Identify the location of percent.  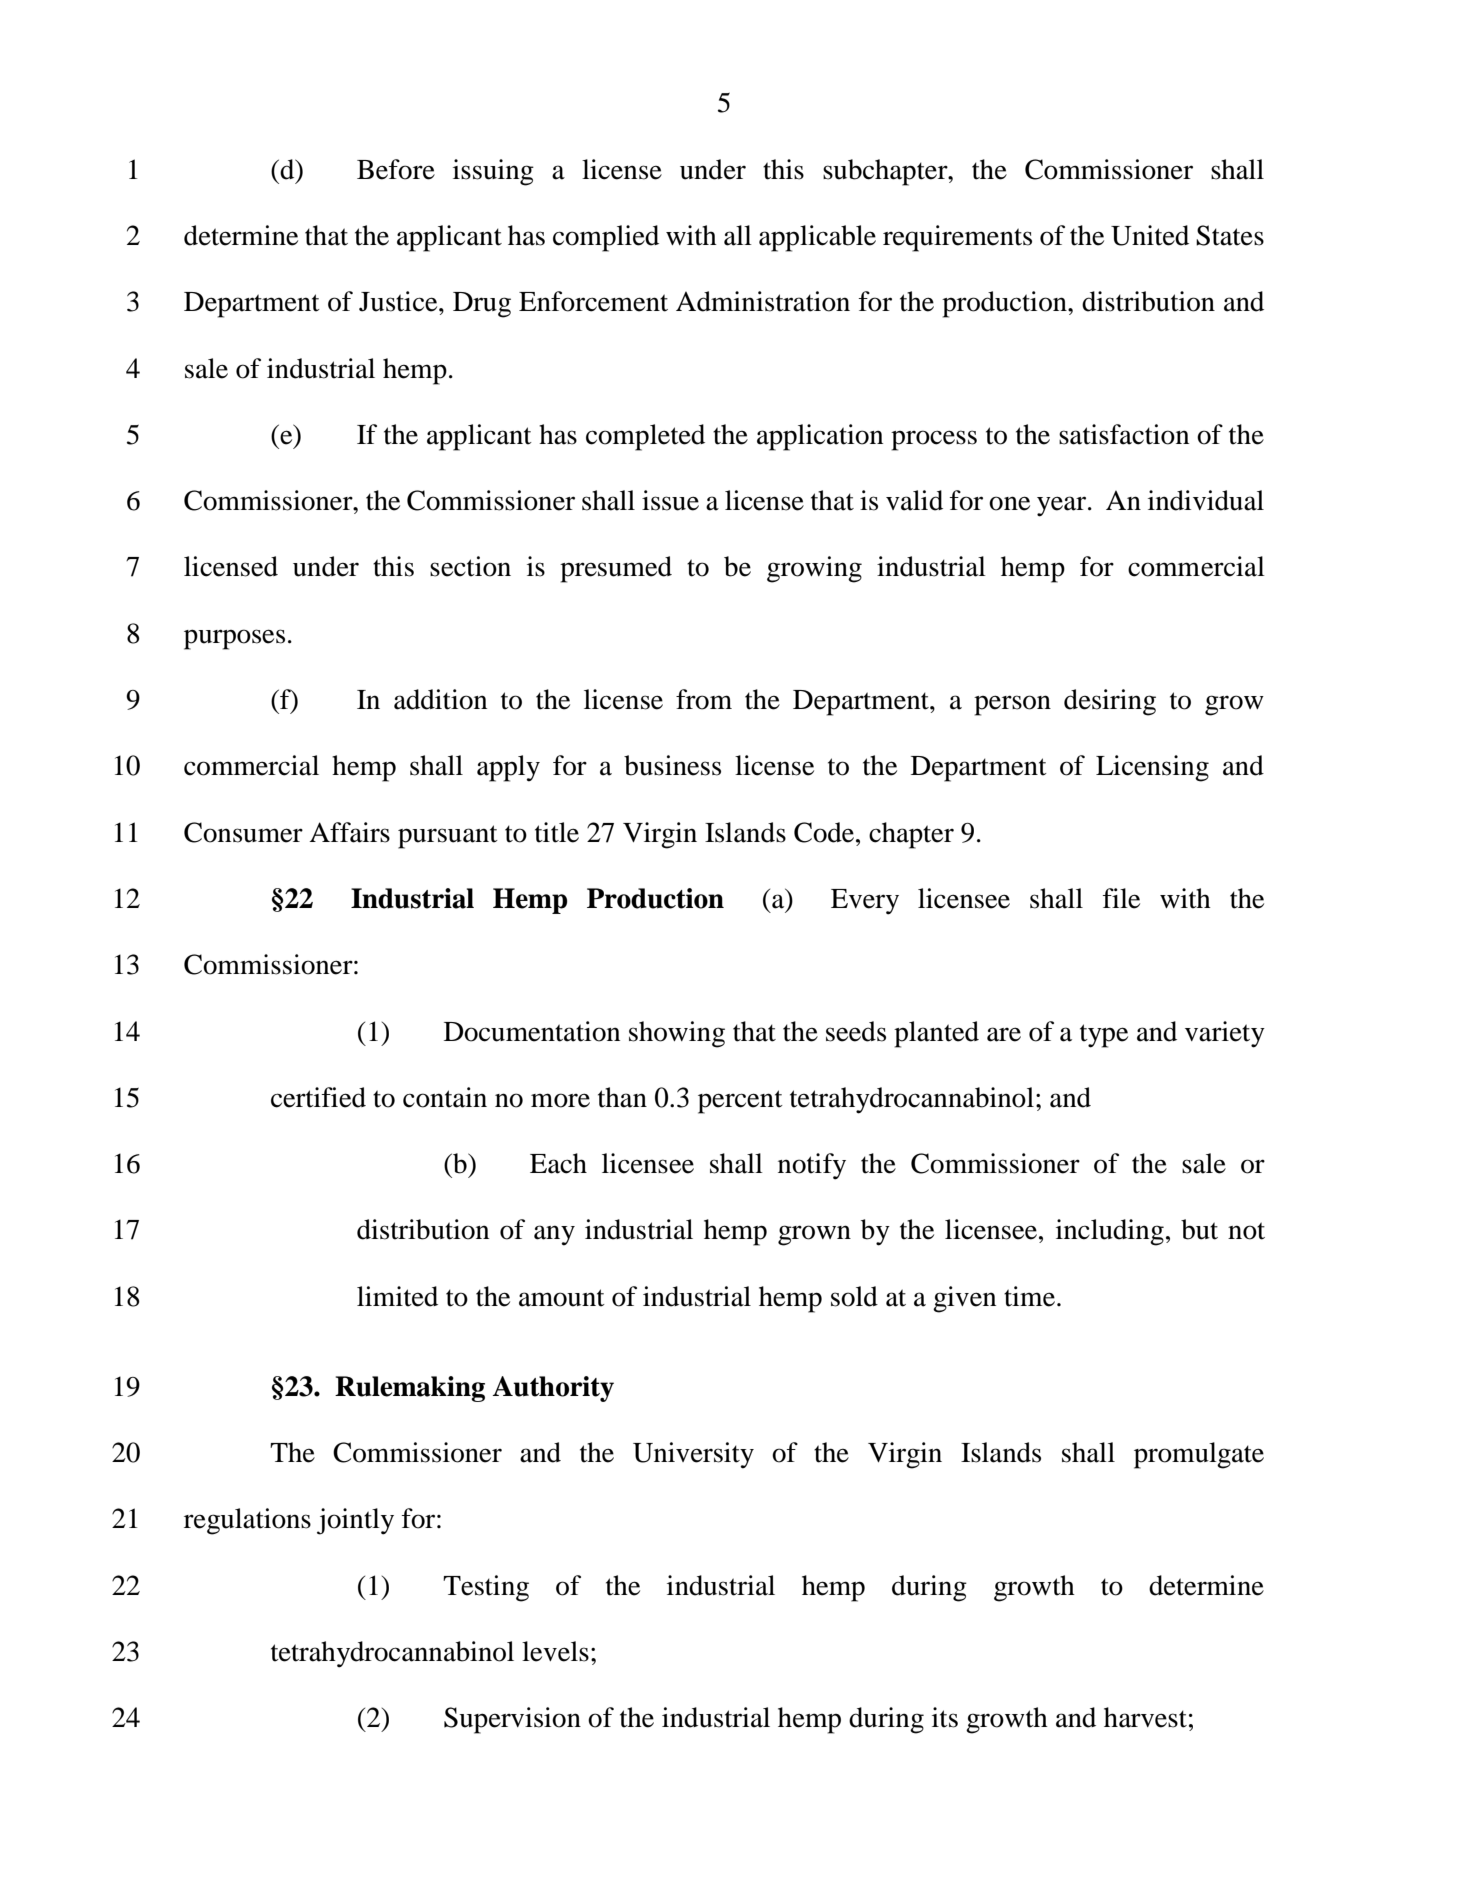
(740, 1102).
